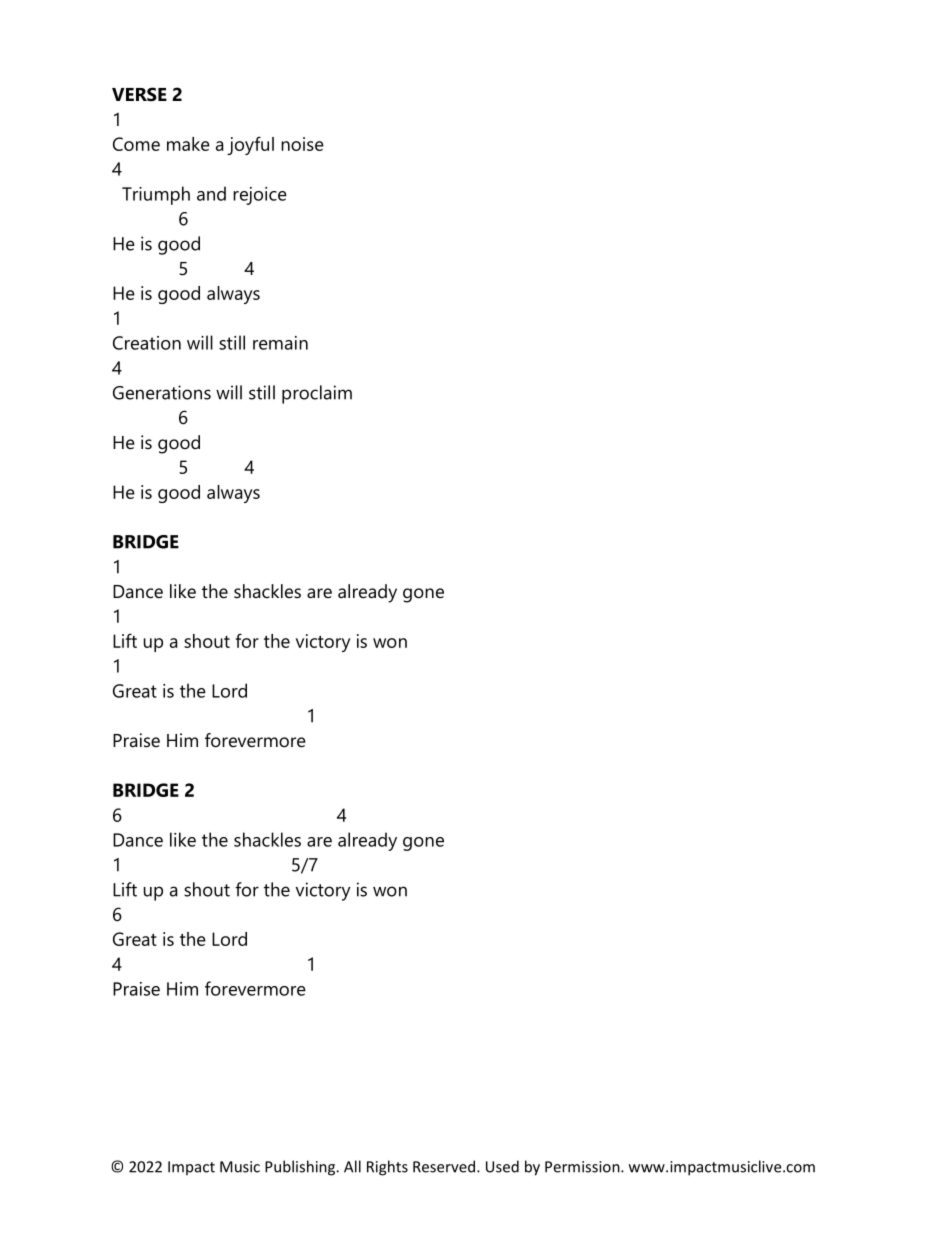 The image size is (952, 1233). I want to click on make, so click(188, 144).
